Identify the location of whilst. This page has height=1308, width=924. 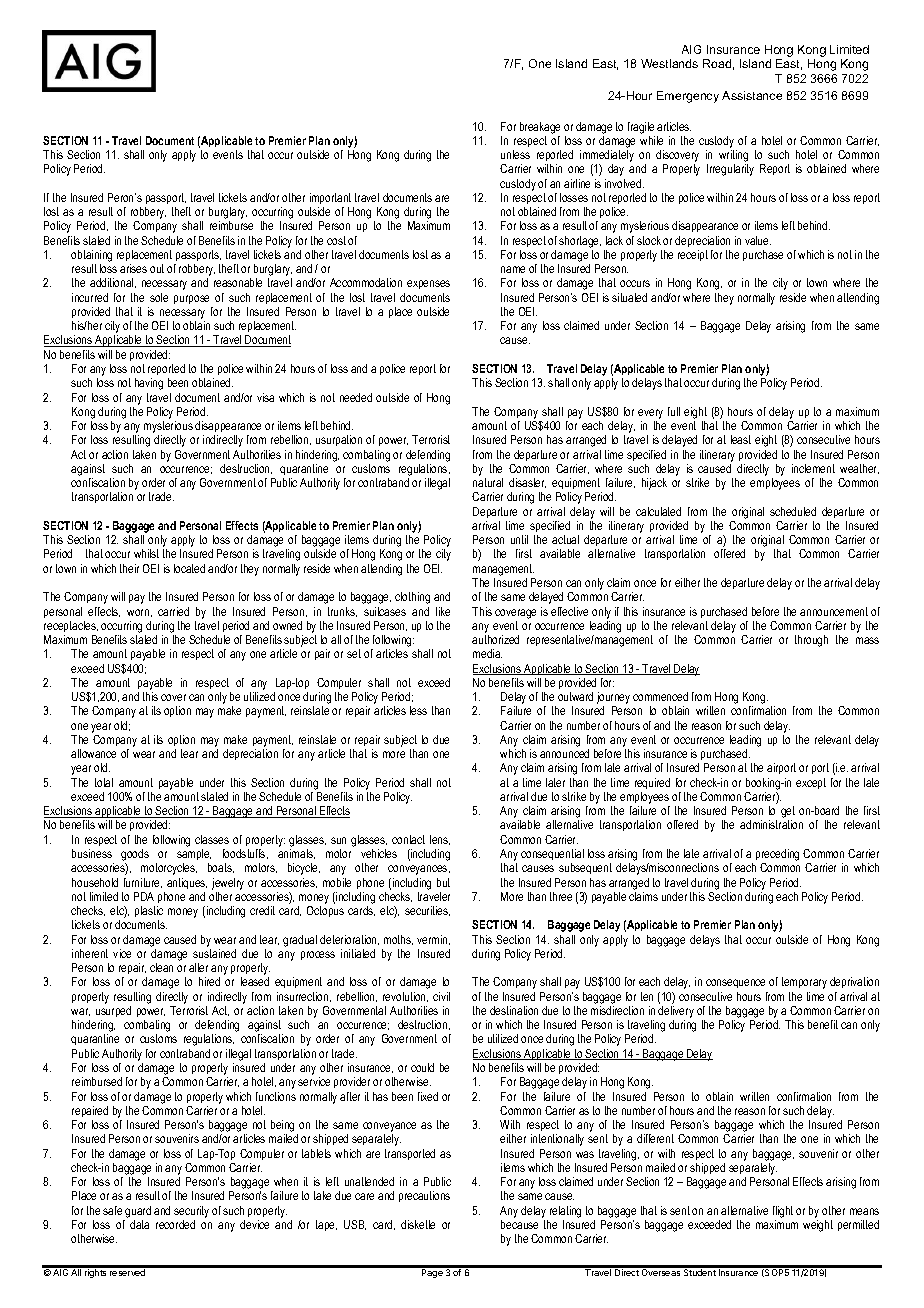
(146, 553).
